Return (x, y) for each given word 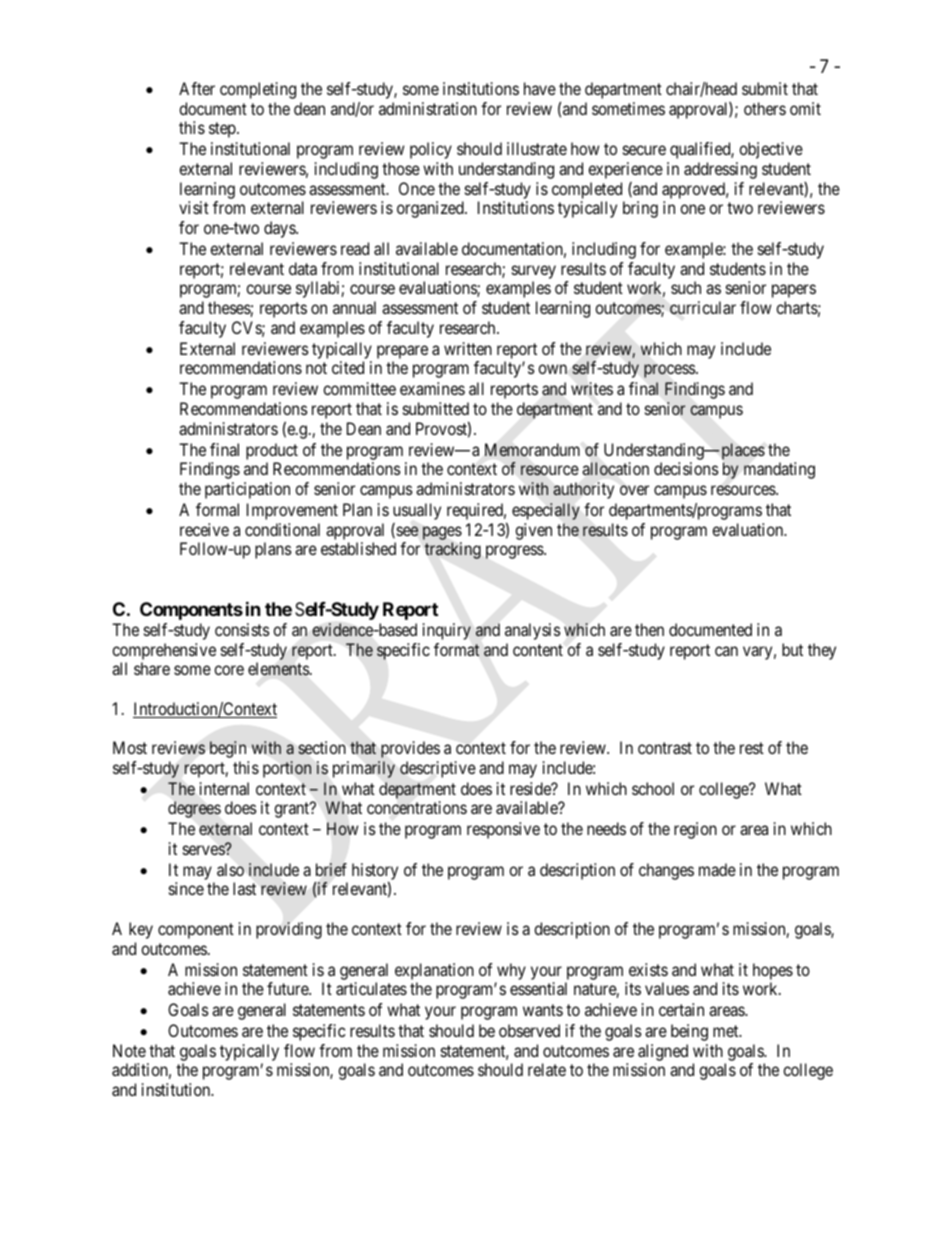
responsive (503, 830)
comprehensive (164, 651)
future (288, 988)
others (765, 108)
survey (534, 272)
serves (204, 850)
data (303, 268)
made (717, 869)
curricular (703, 308)
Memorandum (532, 450)
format (456, 649)
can (726, 651)
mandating (779, 470)
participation (247, 490)
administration (428, 108)
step (223, 130)
